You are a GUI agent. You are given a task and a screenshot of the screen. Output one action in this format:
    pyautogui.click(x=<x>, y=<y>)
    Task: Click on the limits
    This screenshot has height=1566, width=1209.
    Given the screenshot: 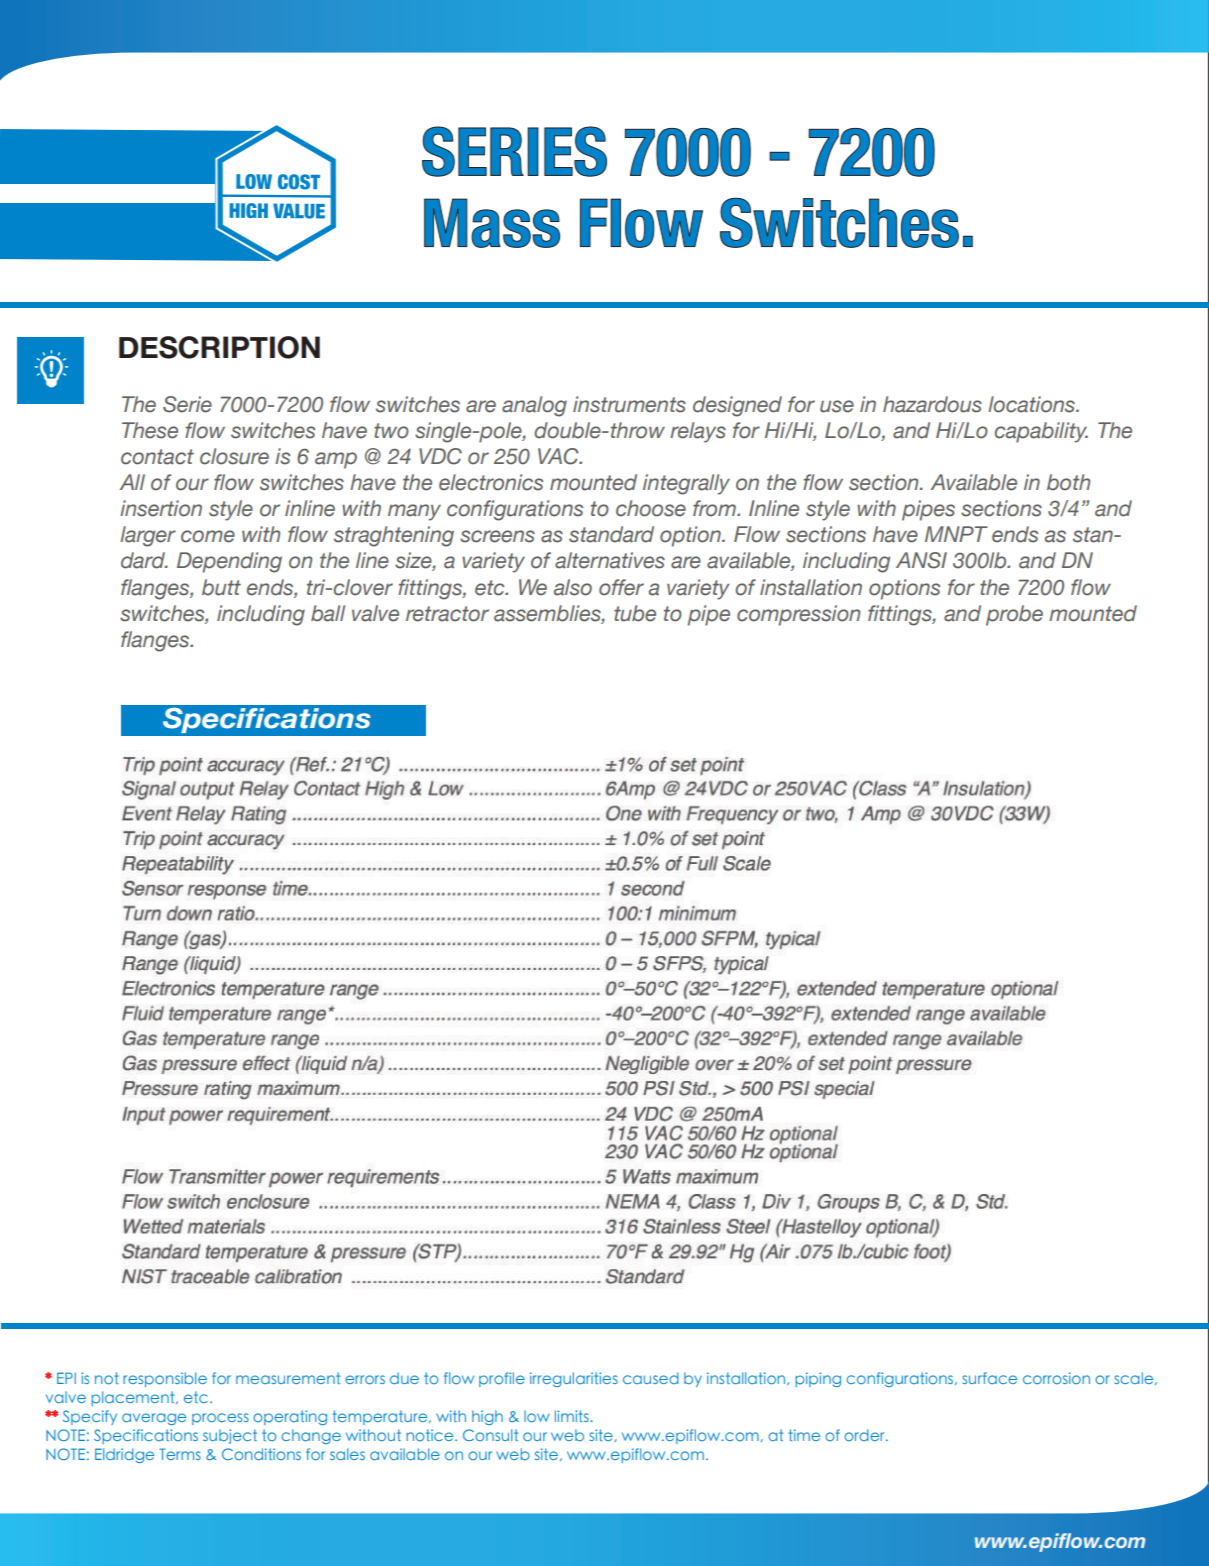 What is the action you would take?
    pyautogui.click(x=573, y=1416)
